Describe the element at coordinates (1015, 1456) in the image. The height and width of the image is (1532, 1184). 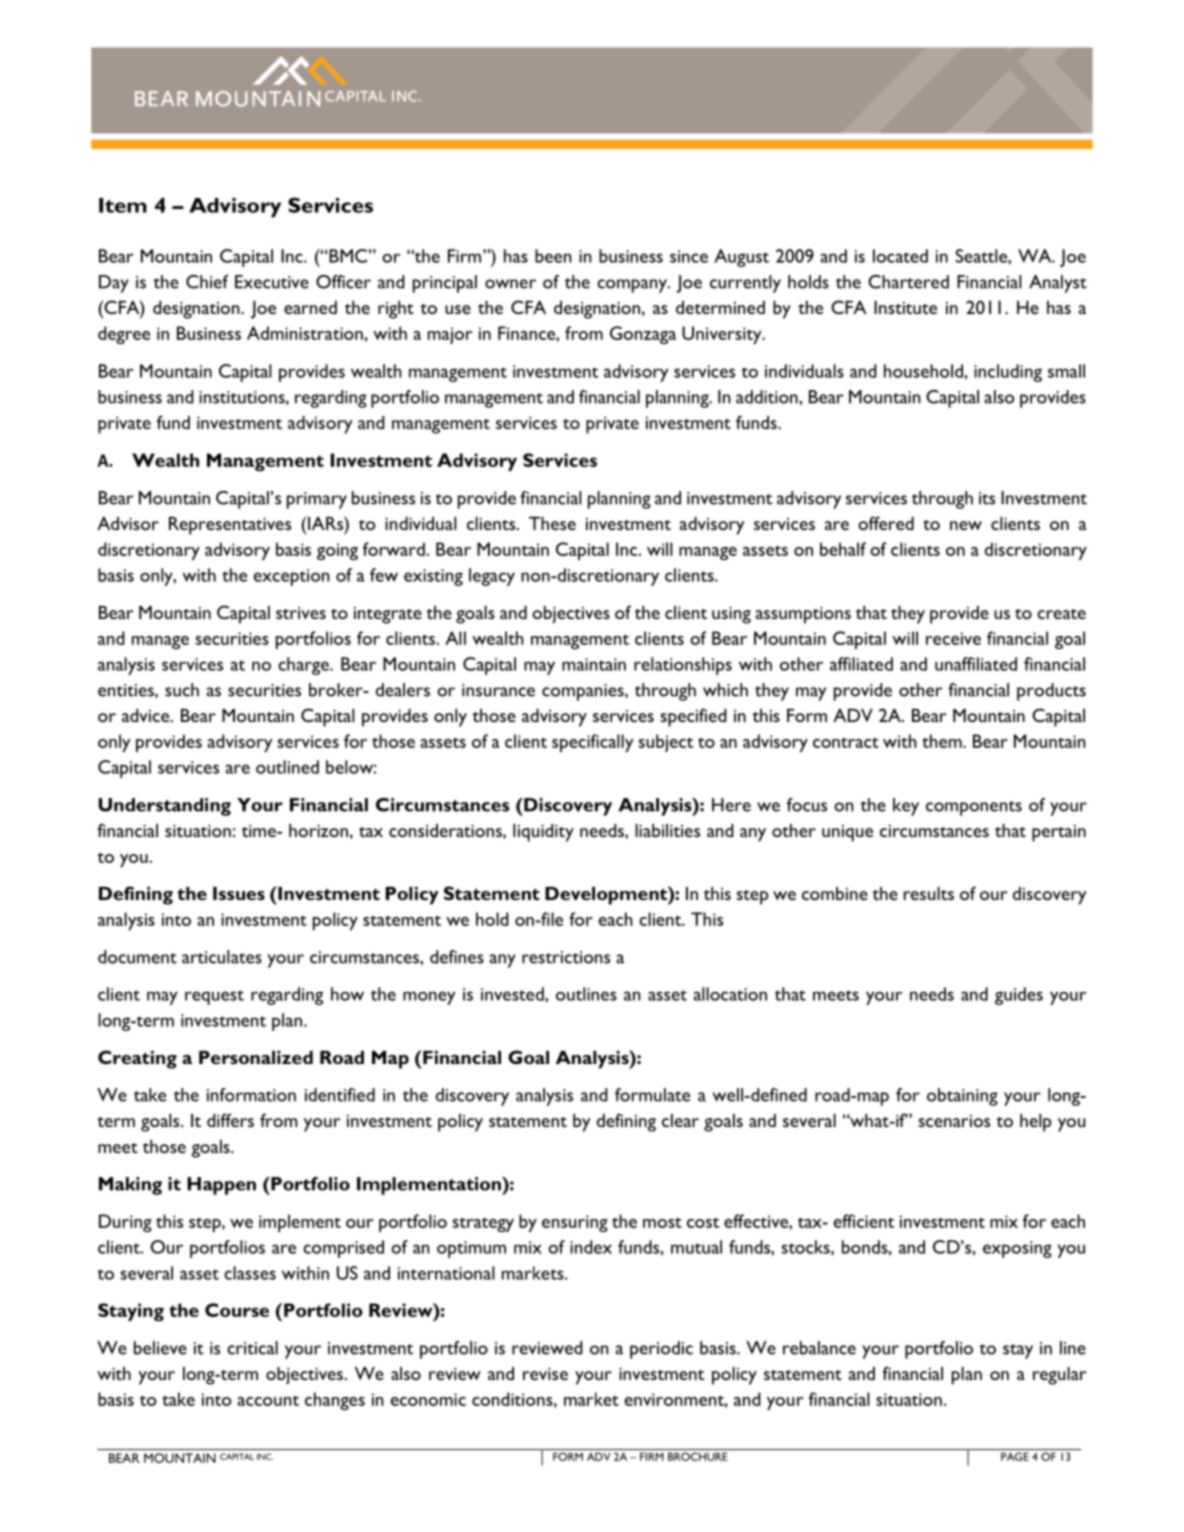
I see `PAGE` at that location.
